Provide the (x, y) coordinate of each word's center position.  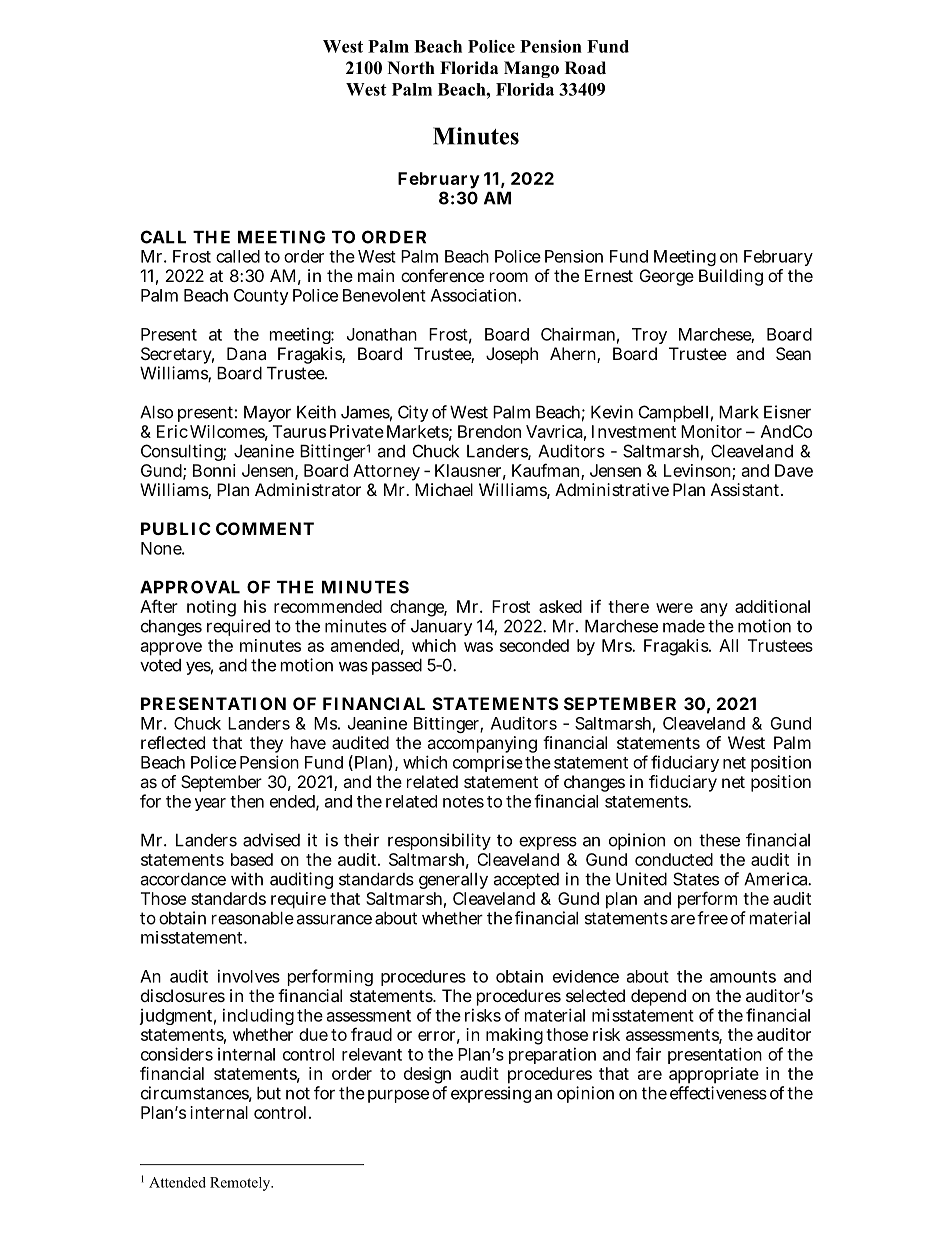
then (247, 801)
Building (731, 277)
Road (585, 68)
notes (463, 802)
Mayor (267, 414)
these (719, 840)
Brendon (489, 431)
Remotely (241, 1184)
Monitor (711, 431)
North (411, 68)
